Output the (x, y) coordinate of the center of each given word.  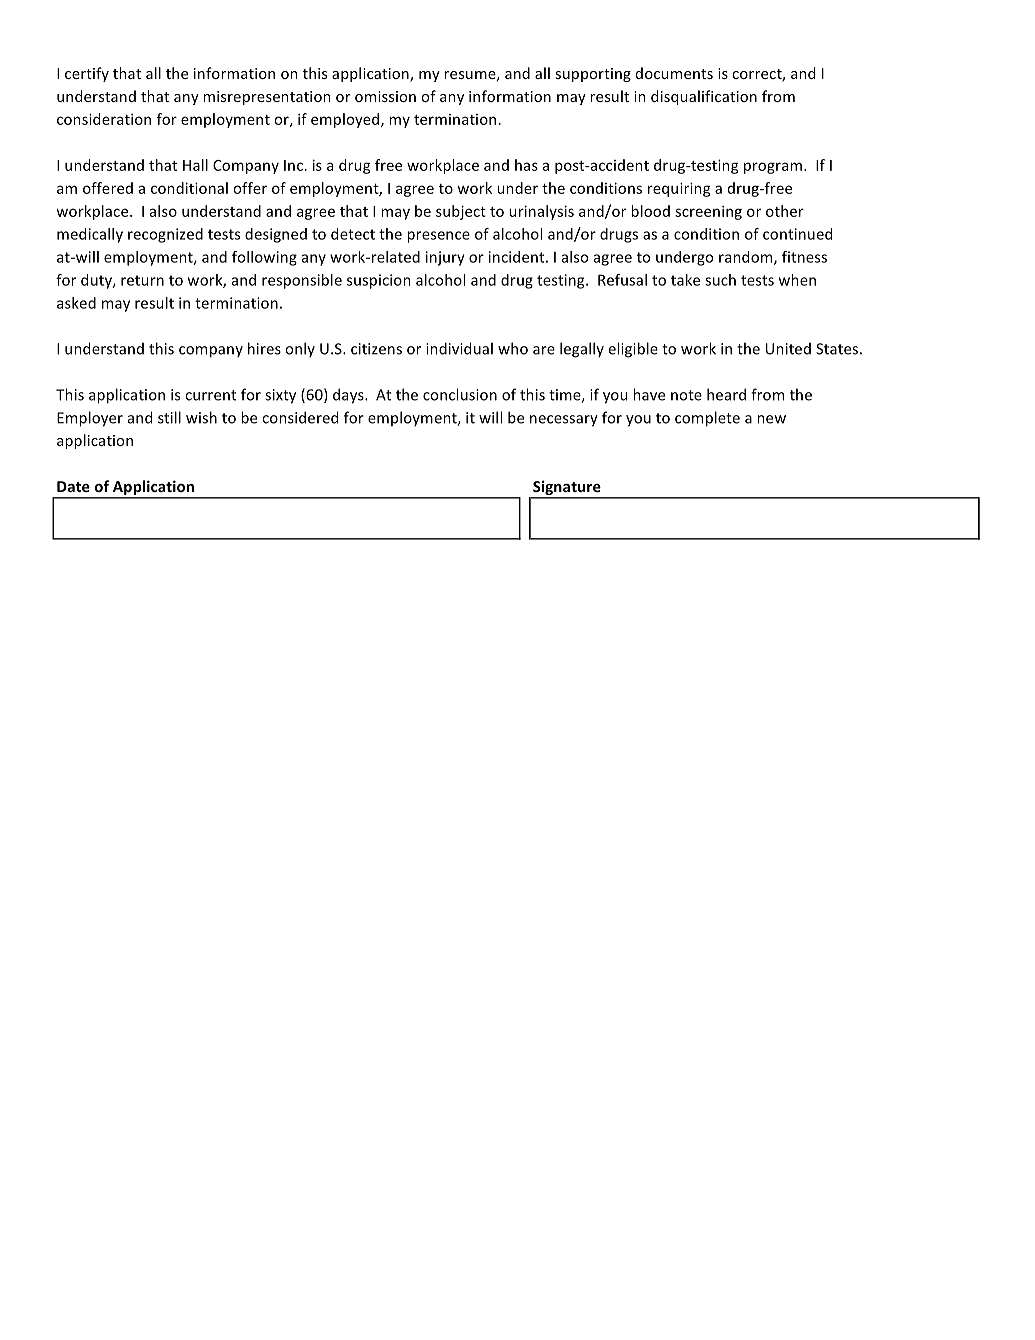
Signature (567, 489)
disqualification (704, 97)
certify (87, 74)
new (771, 419)
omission (385, 96)
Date (73, 486)
